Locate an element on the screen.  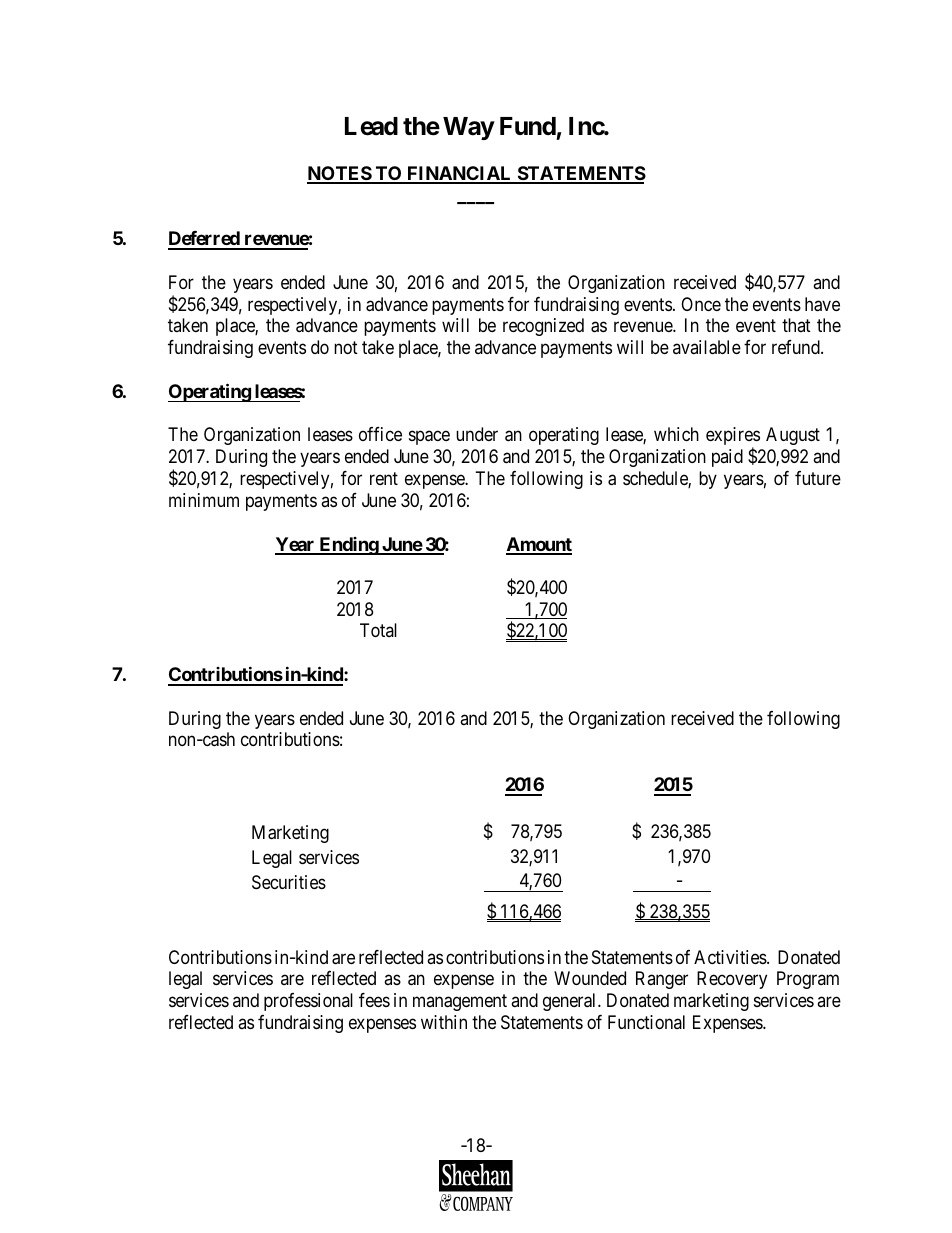
Lead is located at coordinates (371, 126).
